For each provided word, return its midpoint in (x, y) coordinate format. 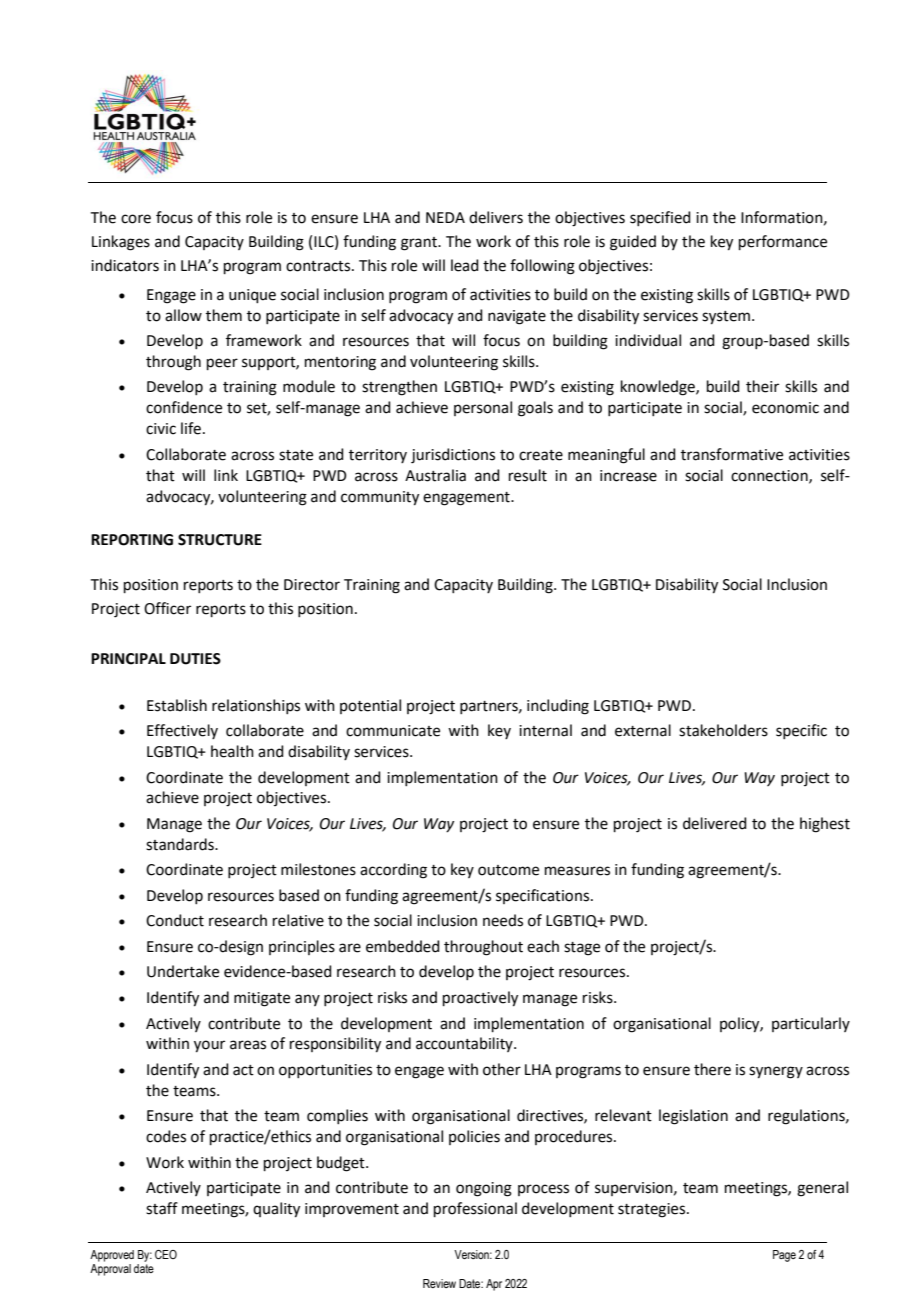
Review (439, 1283)
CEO (166, 1254)
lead (465, 265)
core (136, 219)
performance (783, 242)
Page (784, 1256)
